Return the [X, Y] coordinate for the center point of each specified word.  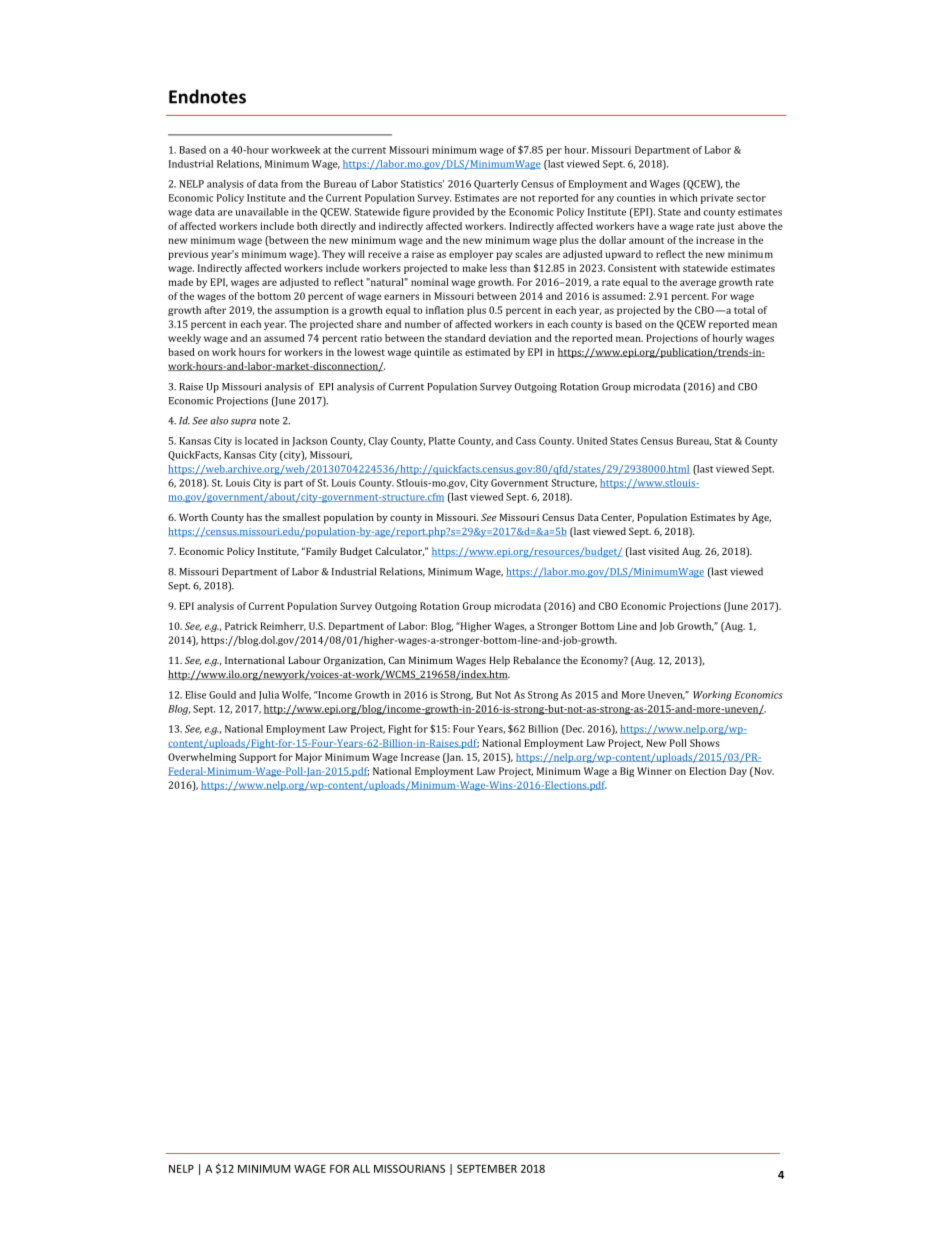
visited [663, 551]
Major [308, 758]
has [254, 517]
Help [499, 661]
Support [257, 758]
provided [453, 213]
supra [243, 423]
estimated [487, 352]
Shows [705, 743]
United [592, 441]
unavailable [262, 212]
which [684, 198]
